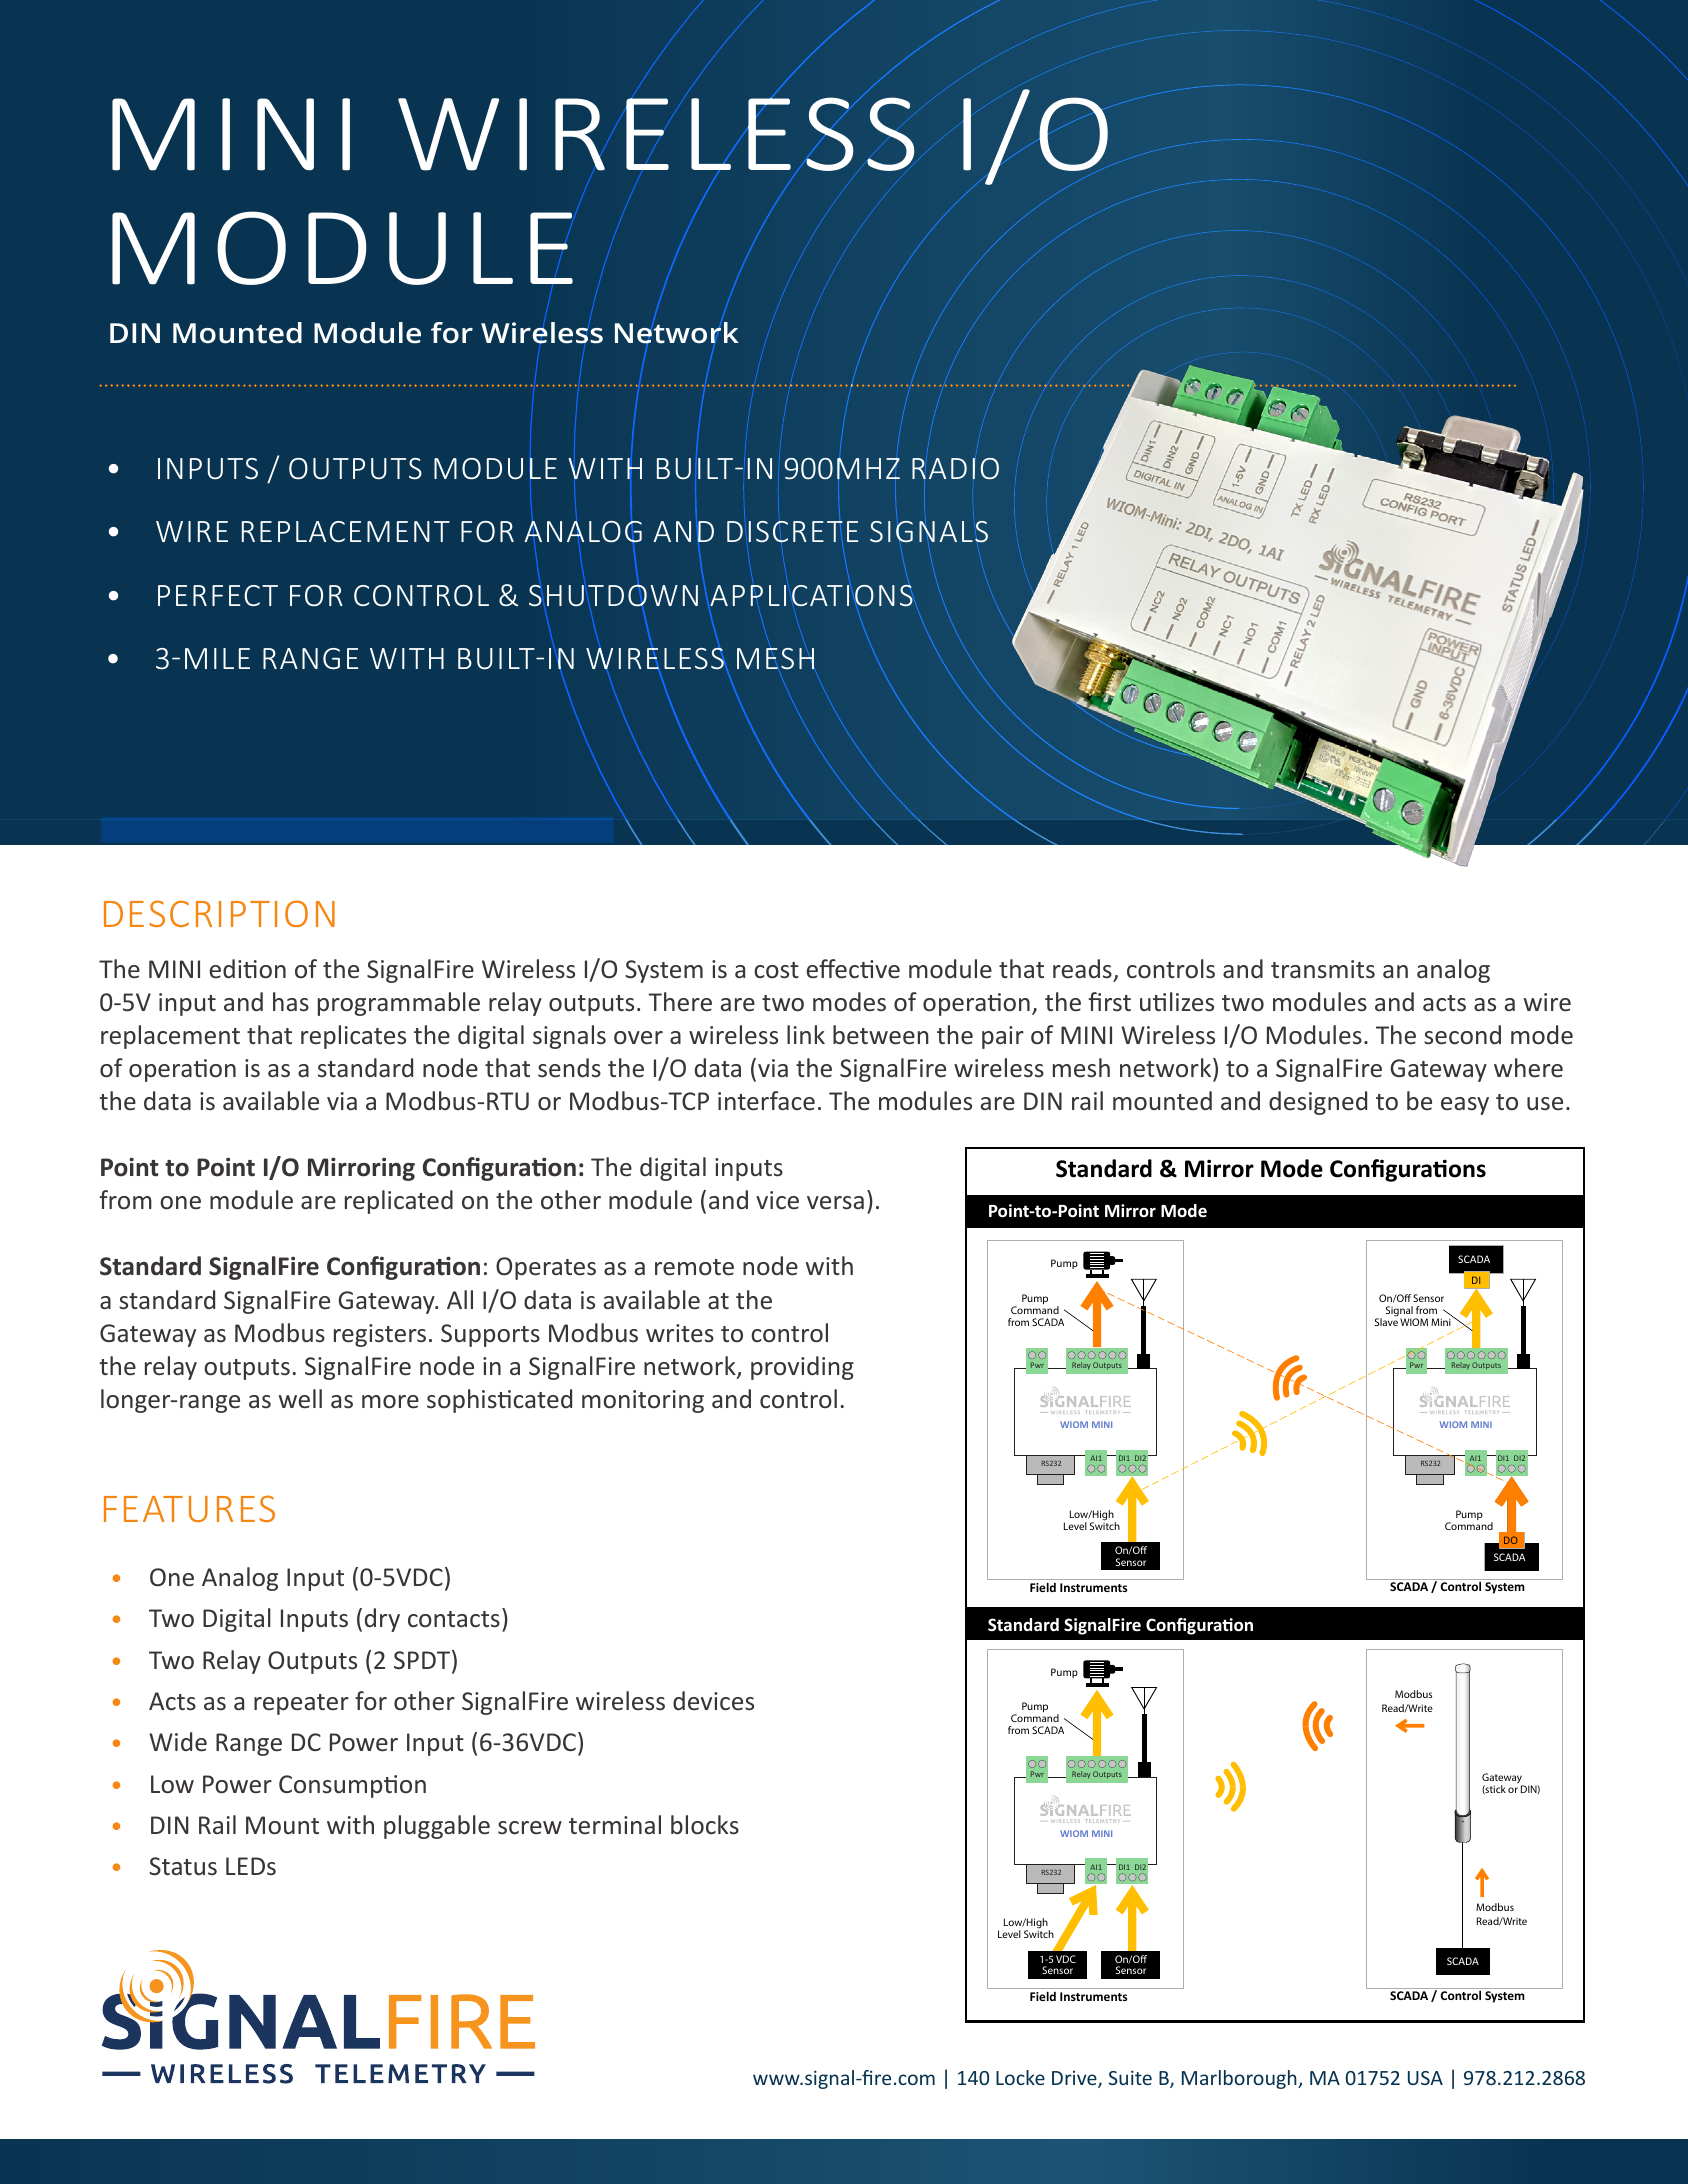 The image size is (1688, 2184). What do you see at coordinates (955, 468) in the screenshot?
I see `RADIO` at bounding box center [955, 468].
